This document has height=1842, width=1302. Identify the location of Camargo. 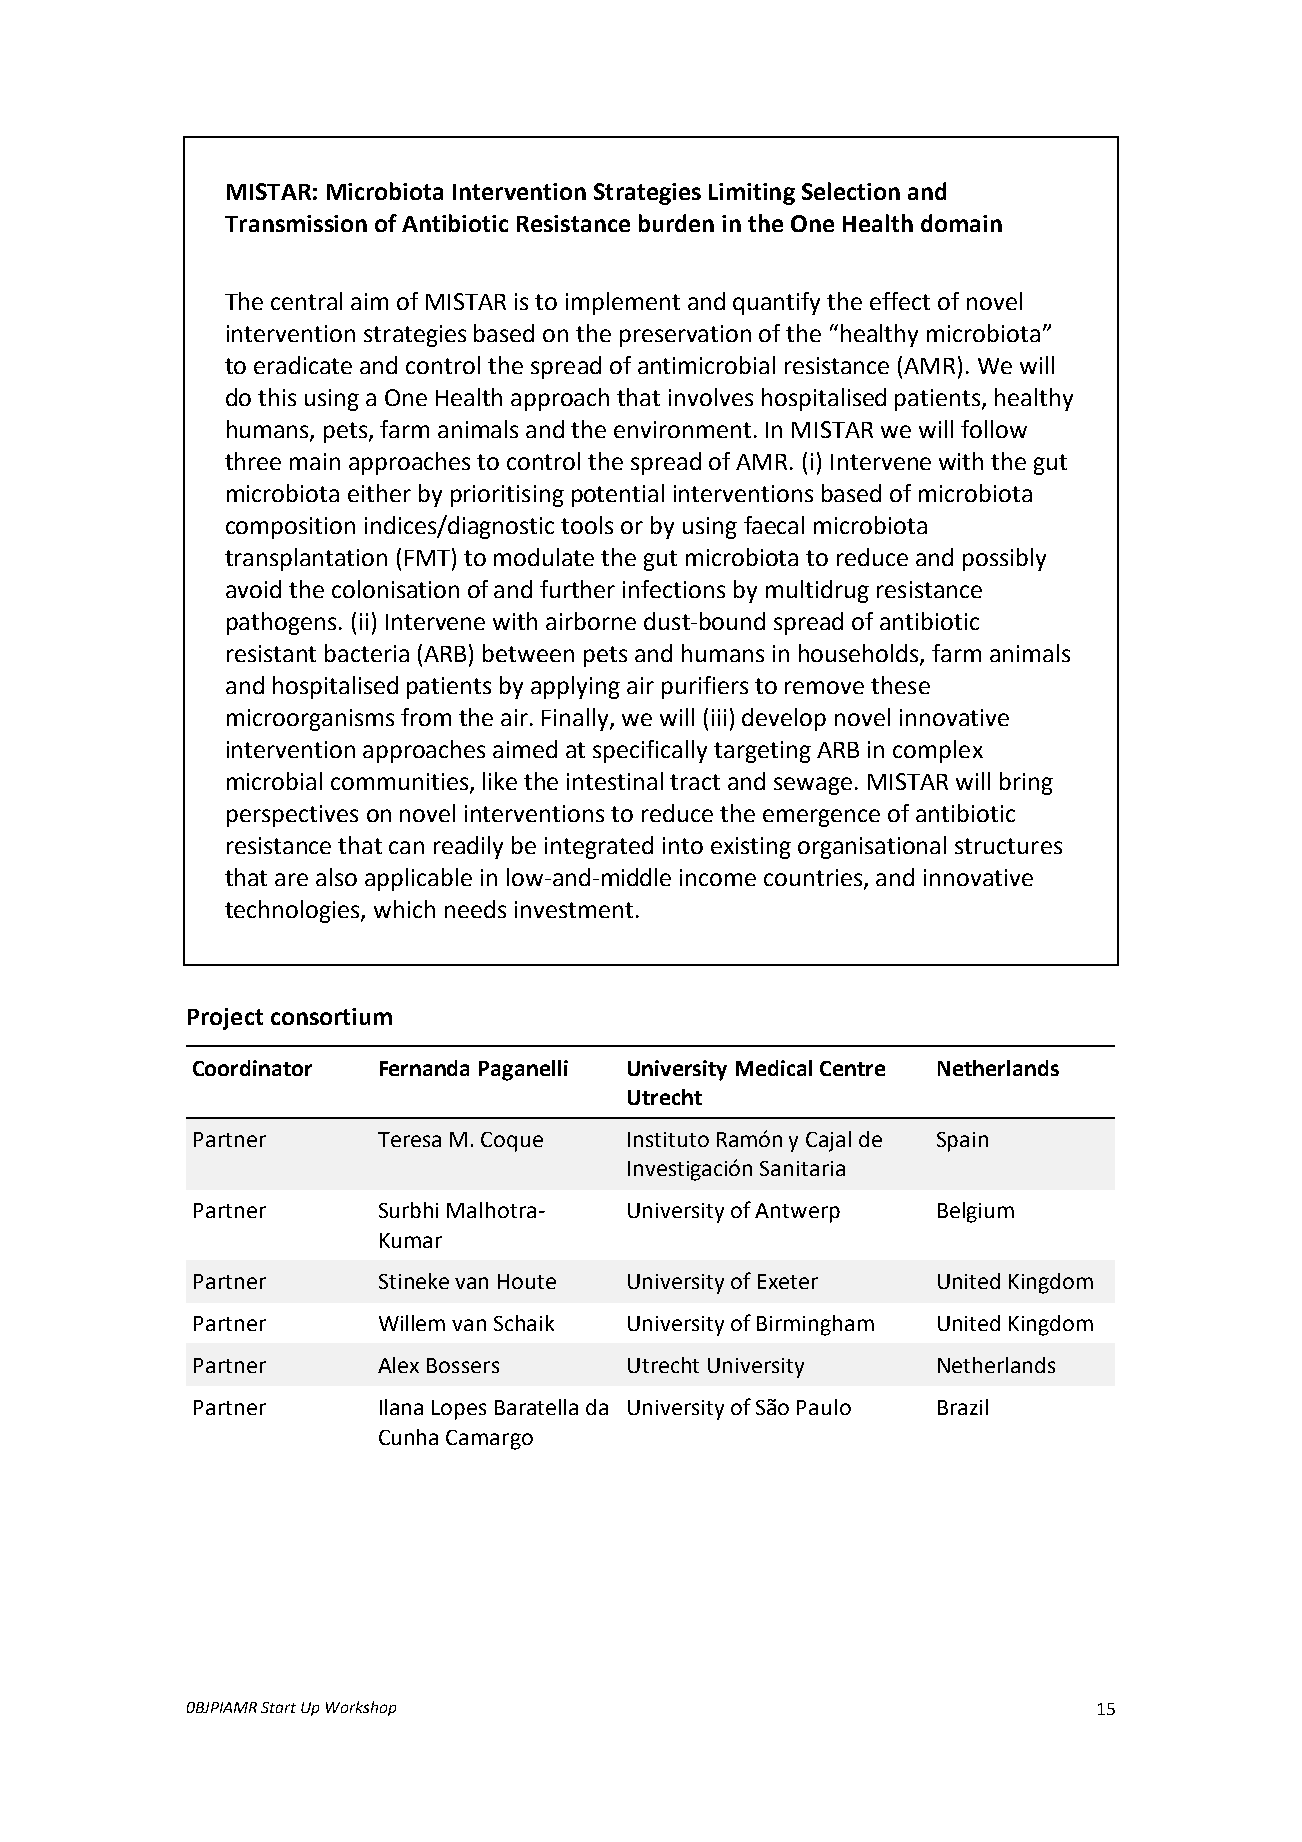
(489, 1440).
